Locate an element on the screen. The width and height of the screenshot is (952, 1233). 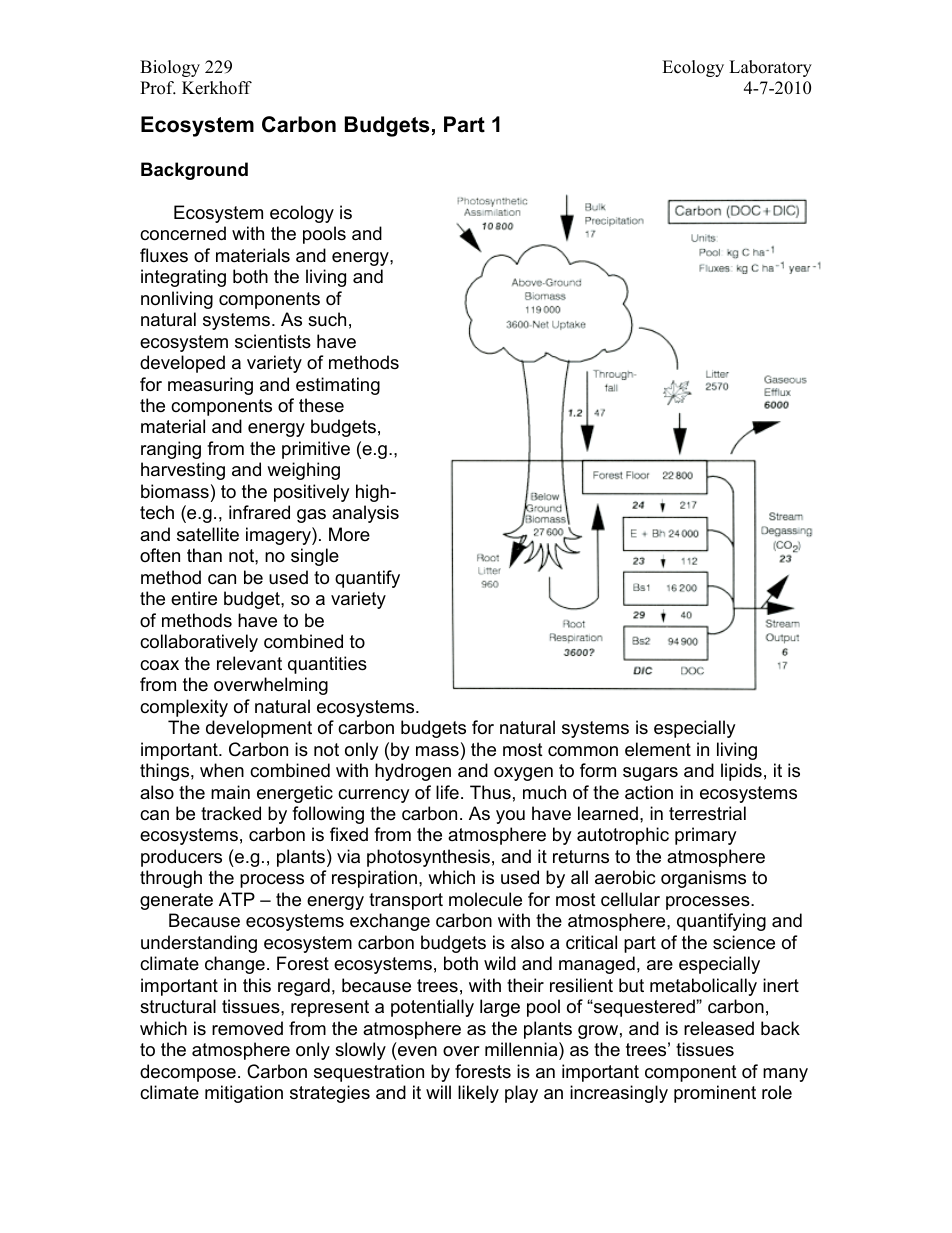
measuring is located at coordinates (210, 386).
